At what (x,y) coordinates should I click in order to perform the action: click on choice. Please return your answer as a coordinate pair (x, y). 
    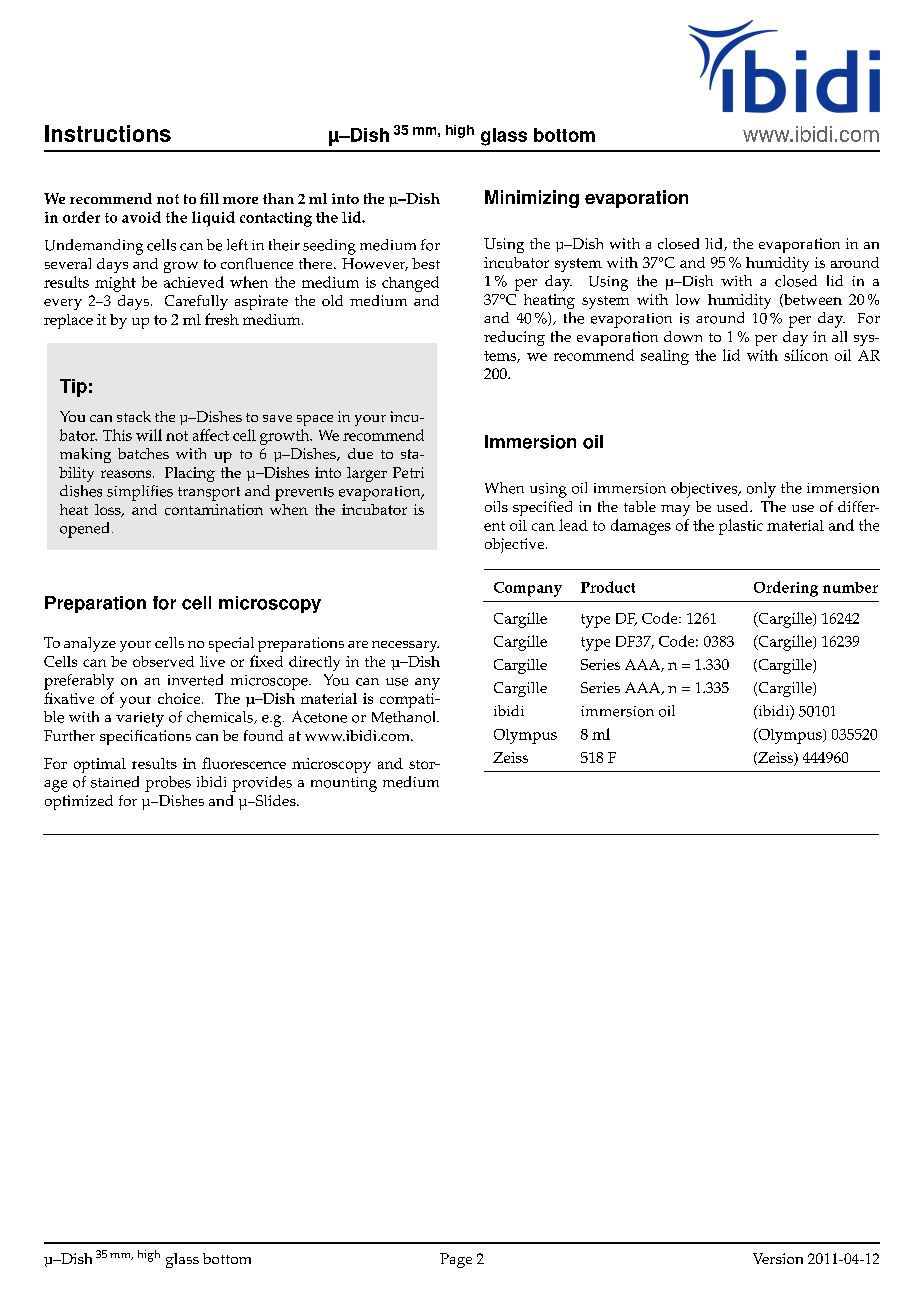
    Looking at the image, I should click on (180, 698).
